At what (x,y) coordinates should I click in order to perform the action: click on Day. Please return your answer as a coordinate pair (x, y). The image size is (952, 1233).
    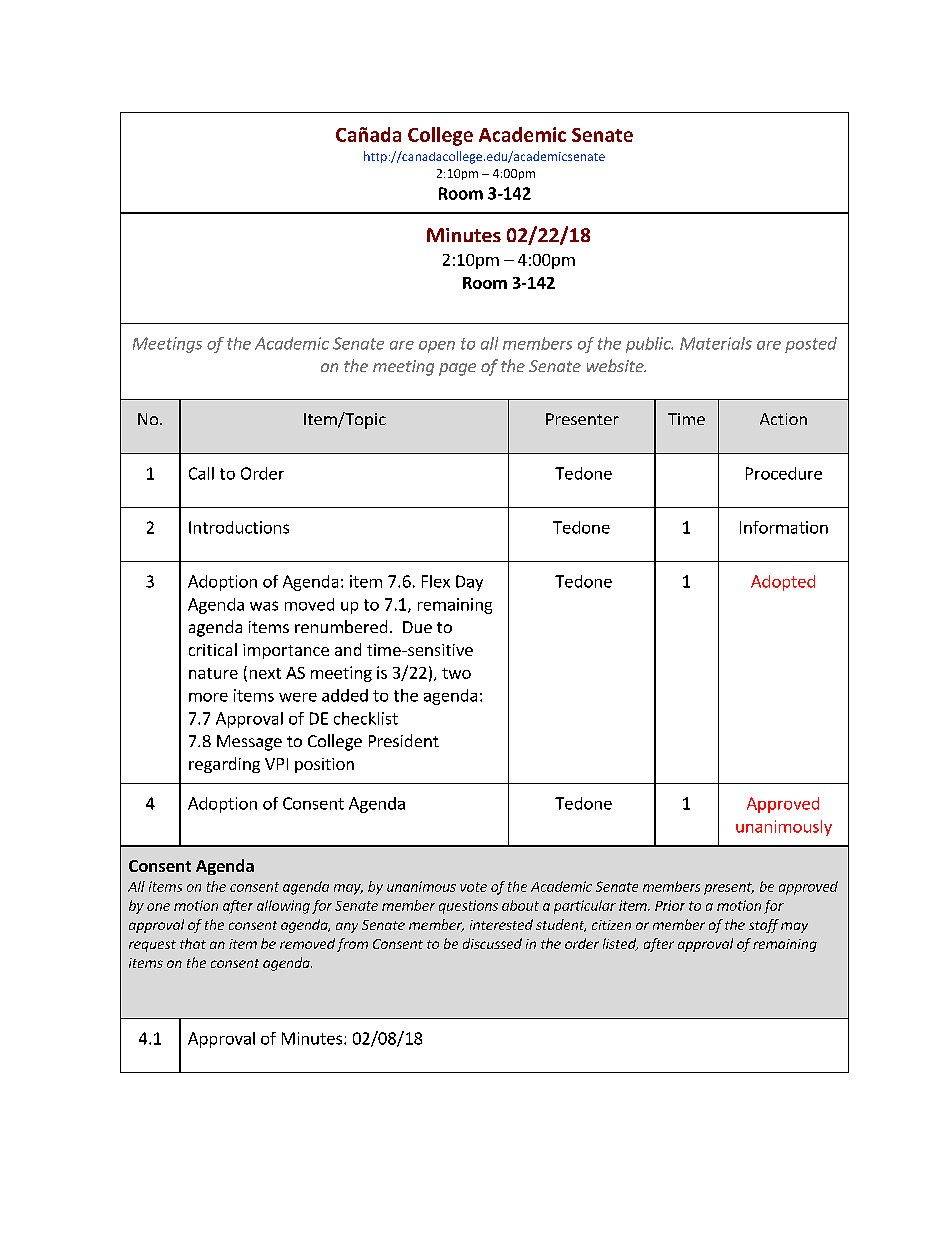
    Looking at the image, I should click on (469, 583).
